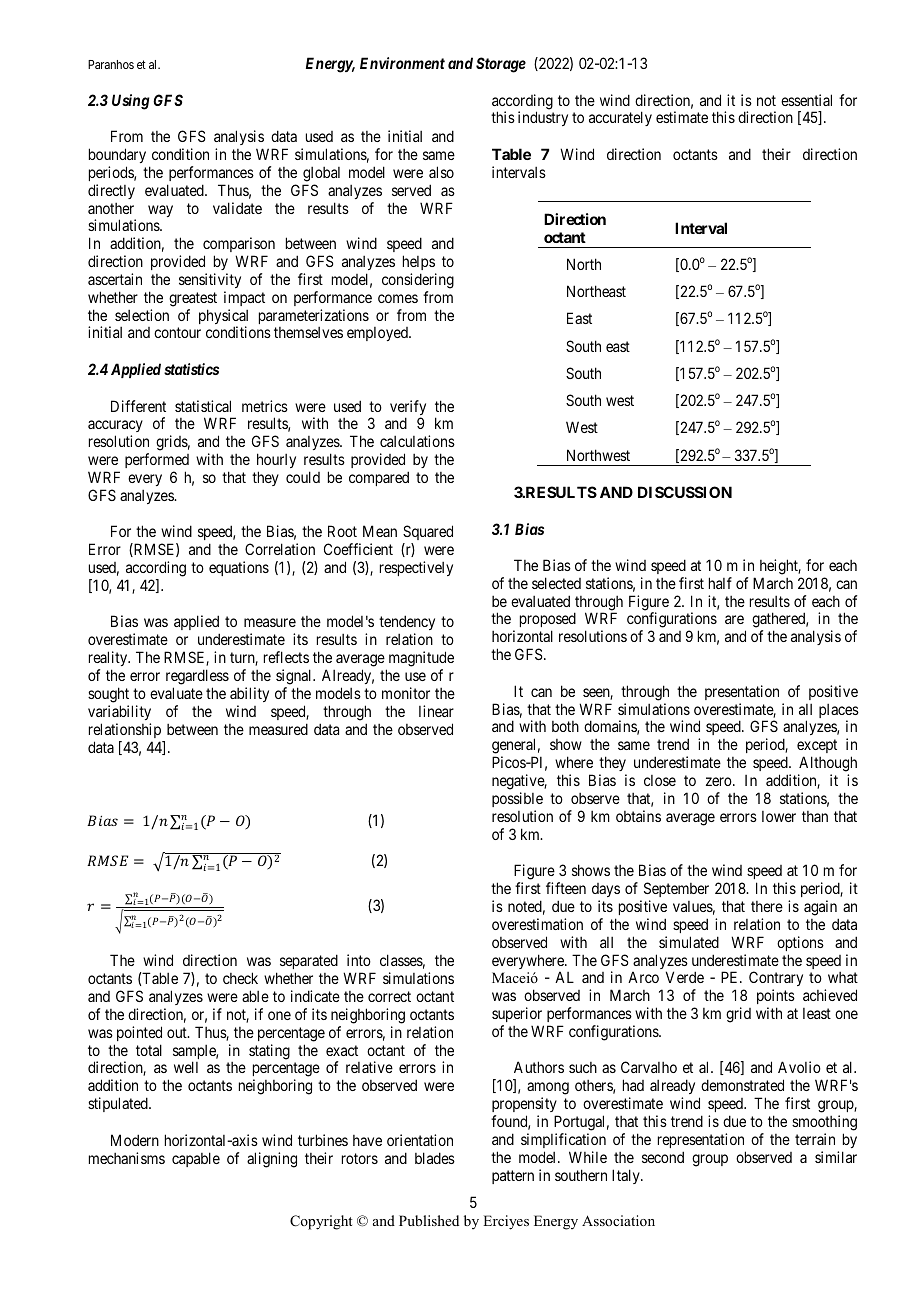  What do you see at coordinates (420, 660) in the page?
I see `magnitude` at bounding box center [420, 660].
